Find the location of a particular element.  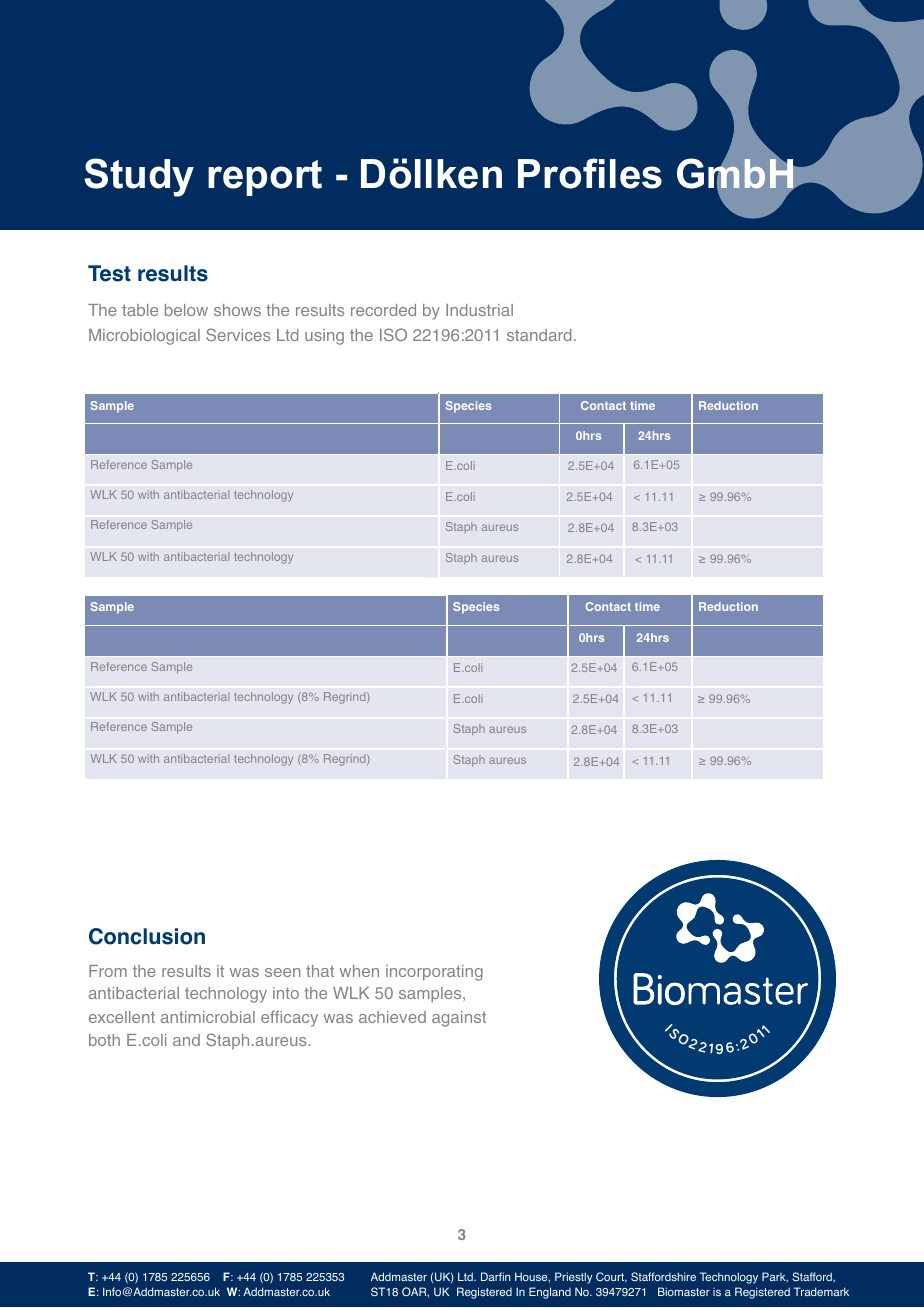

Industrial is located at coordinates (479, 310).
